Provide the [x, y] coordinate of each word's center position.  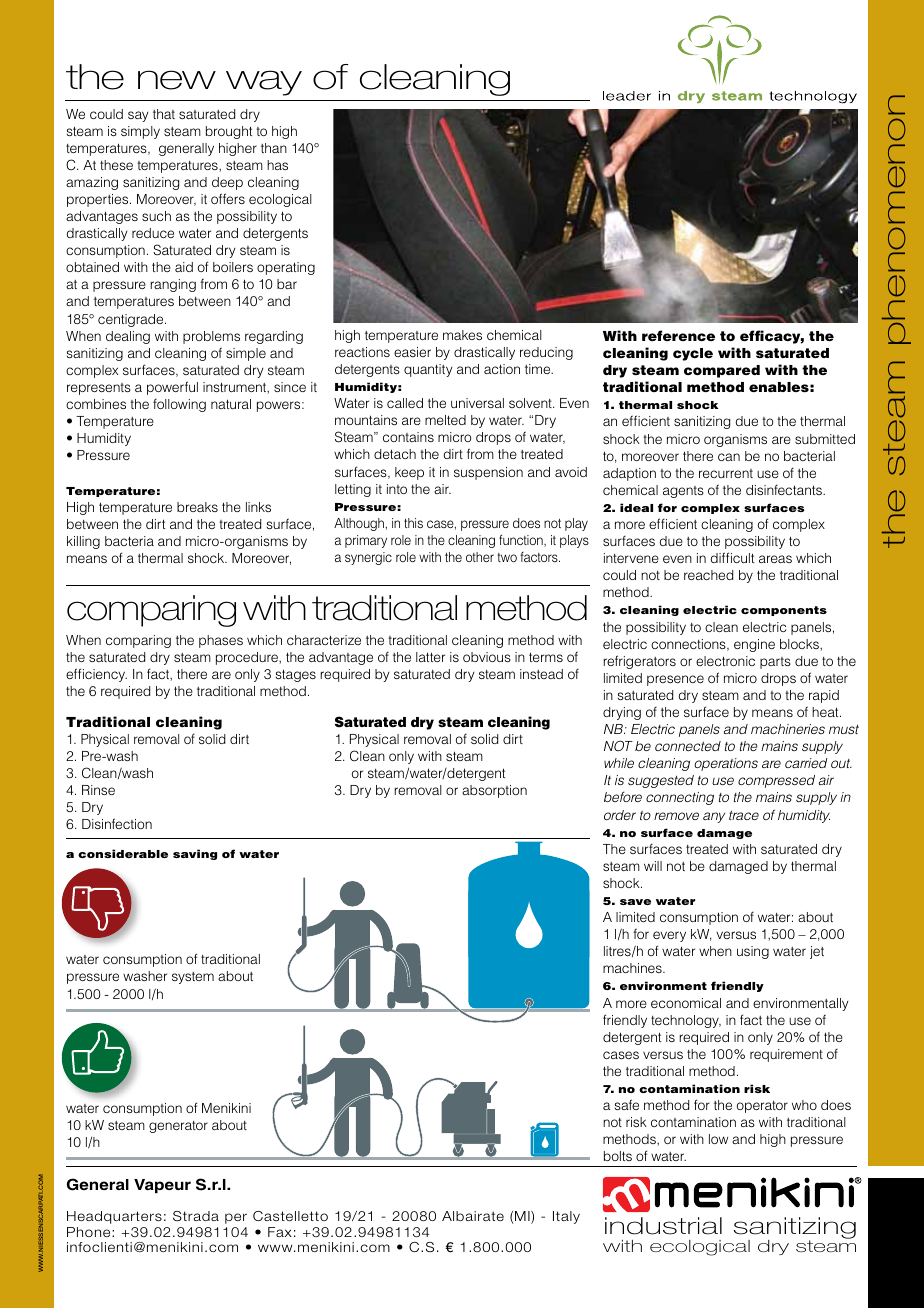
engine [754, 645]
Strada [196, 1216]
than [274, 148]
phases [221, 641]
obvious [487, 657]
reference [678, 335]
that [164, 114]
